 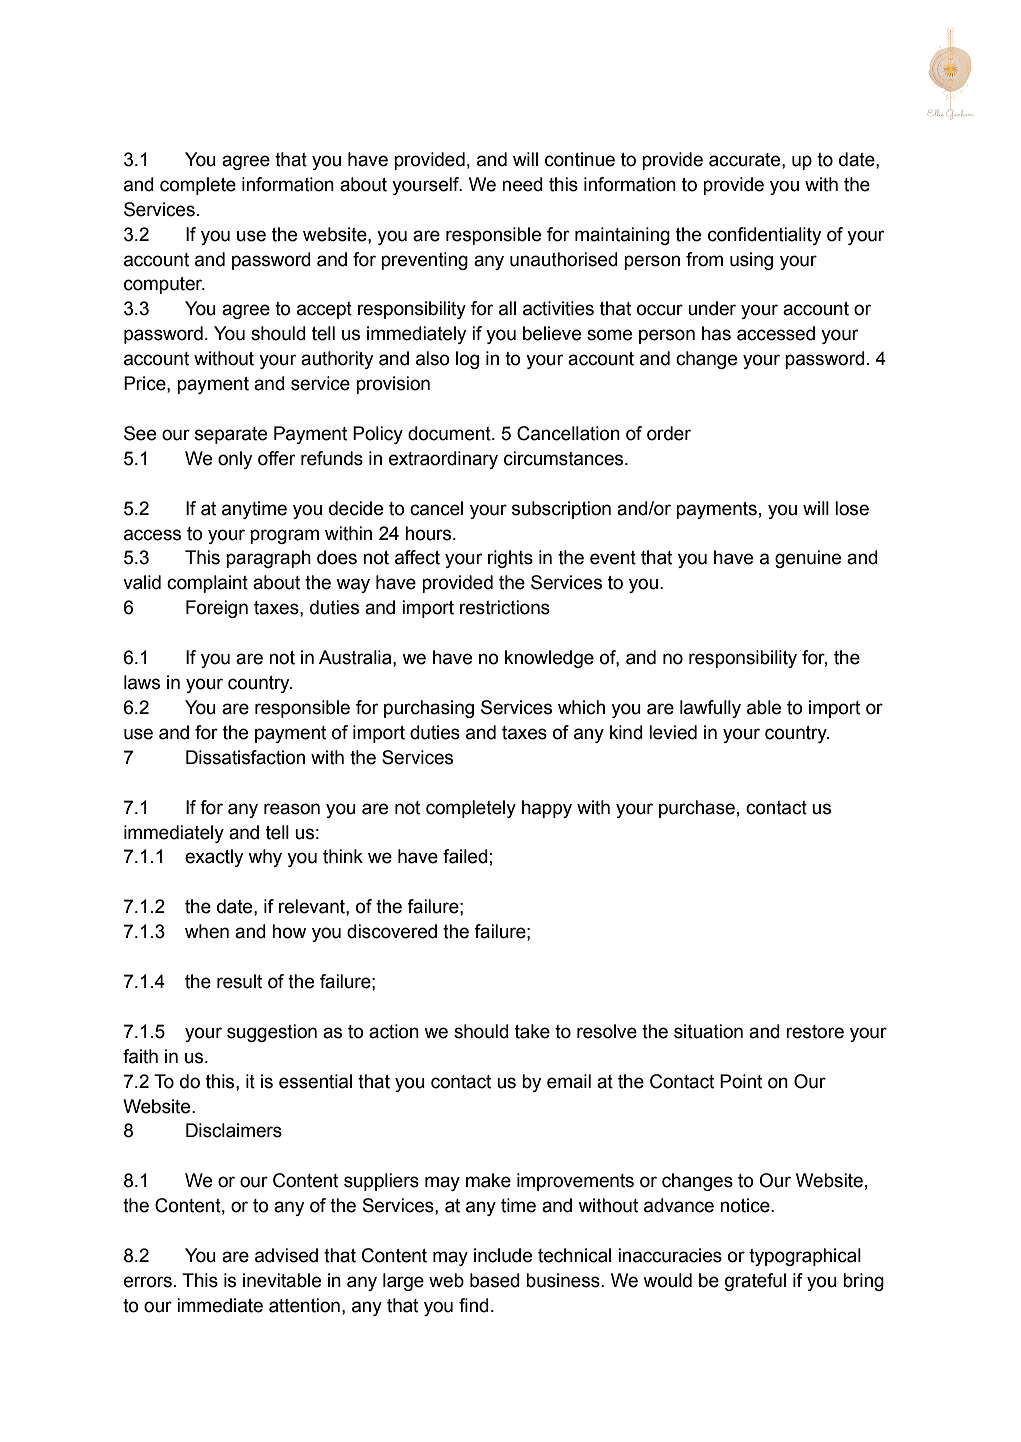 I want to click on advised, so click(x=286, y=1255).
